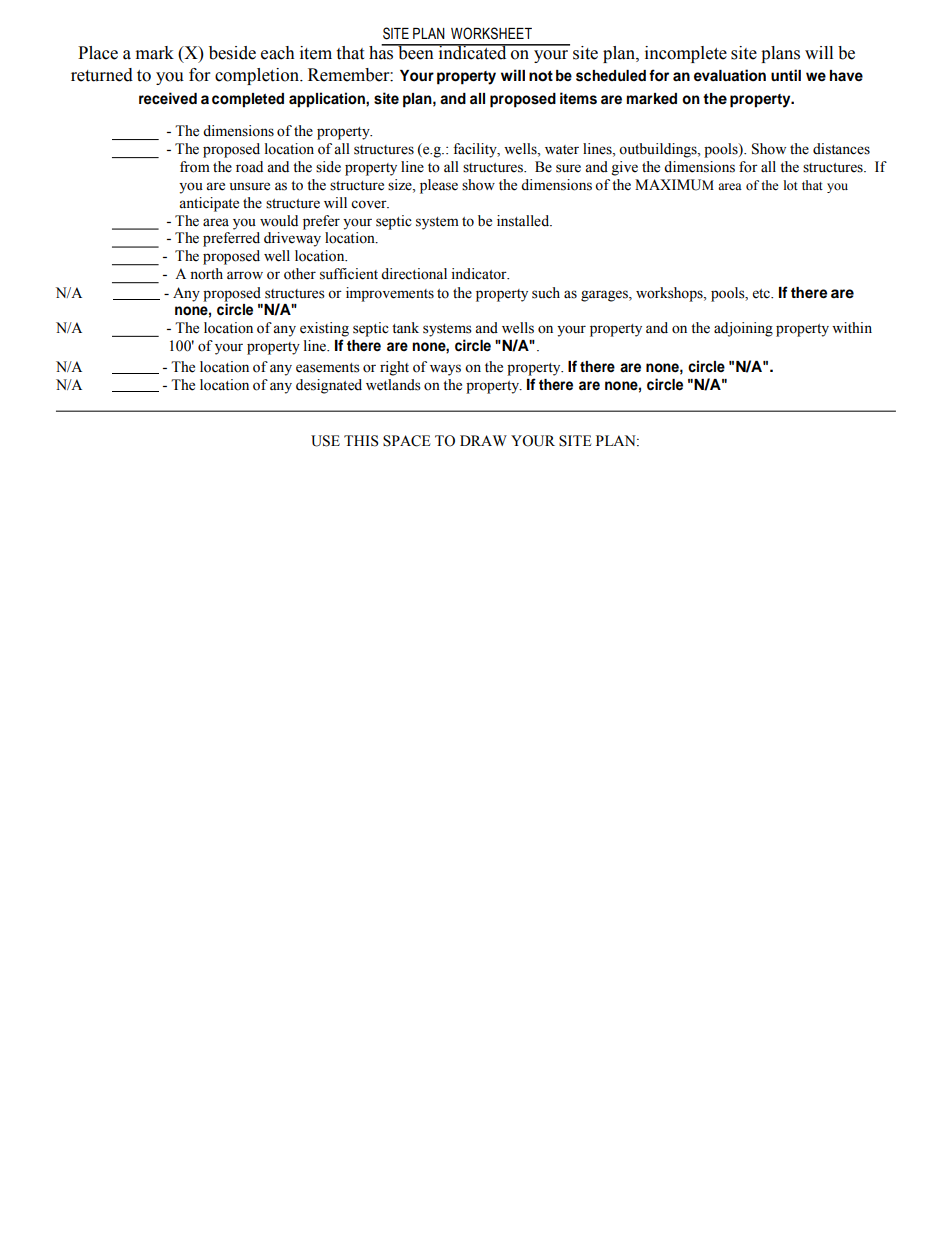  I want to click on etc, so click(762, 294).
